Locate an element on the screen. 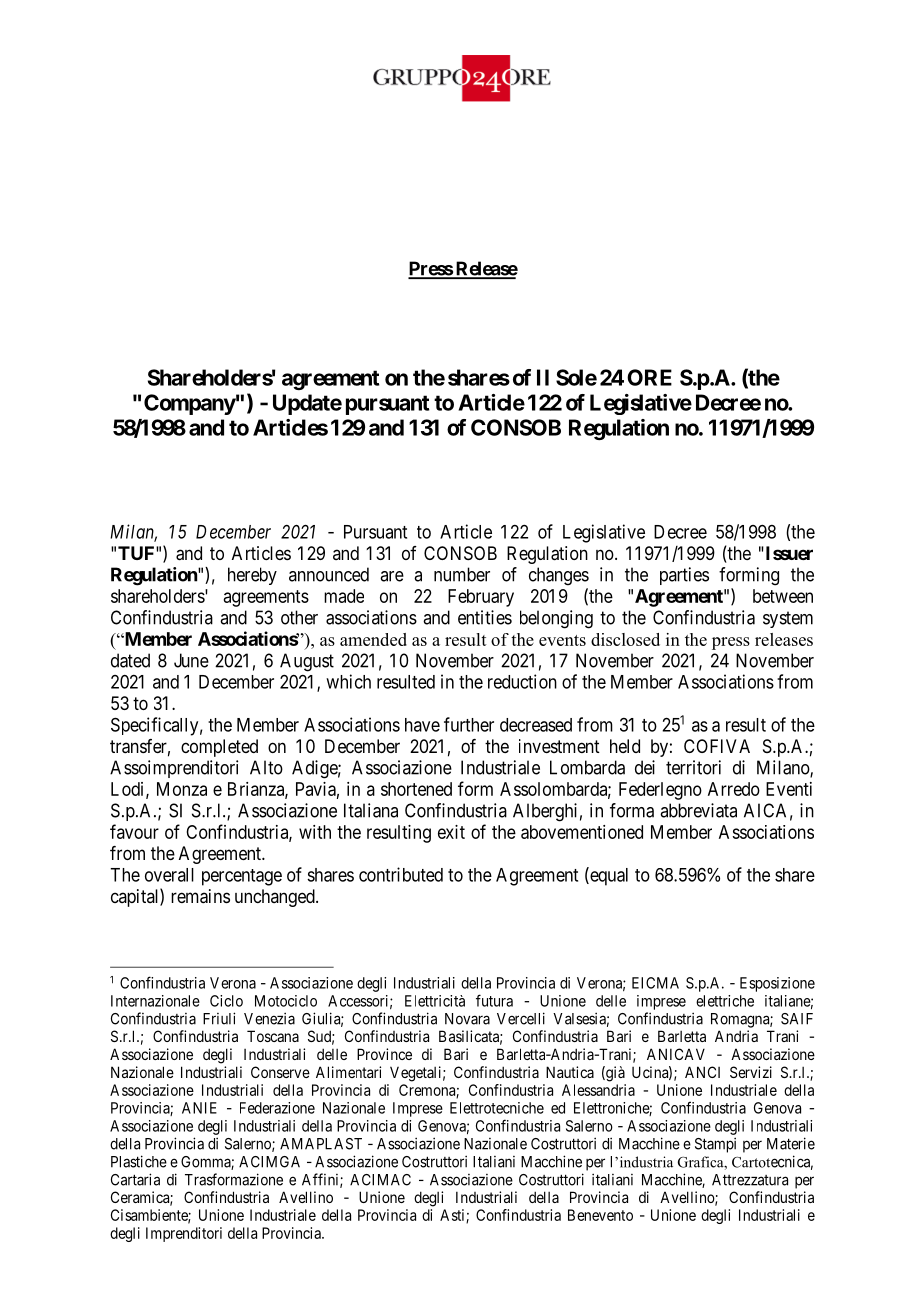  remains is located at coordinates (200, 896).
